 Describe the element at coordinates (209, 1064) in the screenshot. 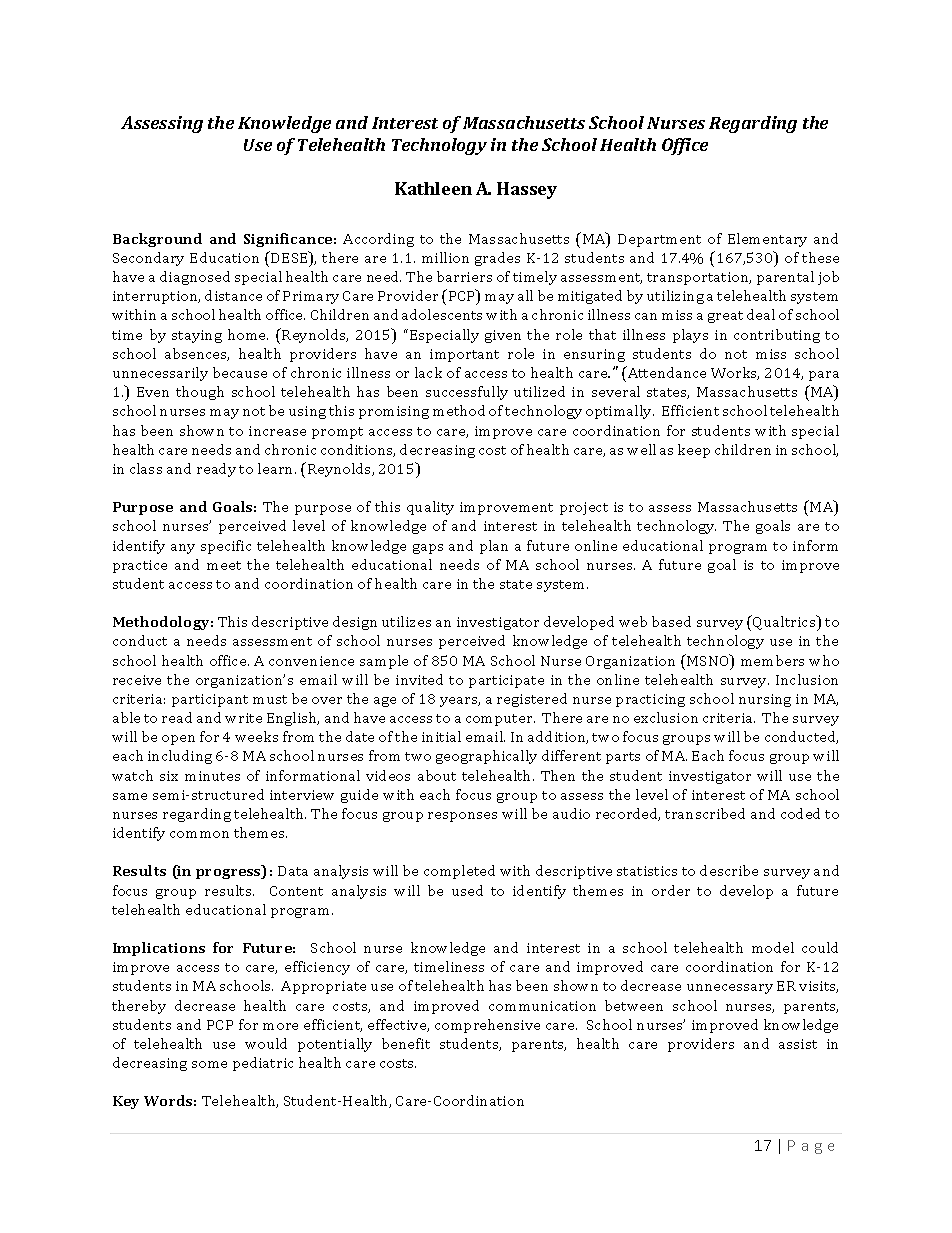

I see `some` at that location.
